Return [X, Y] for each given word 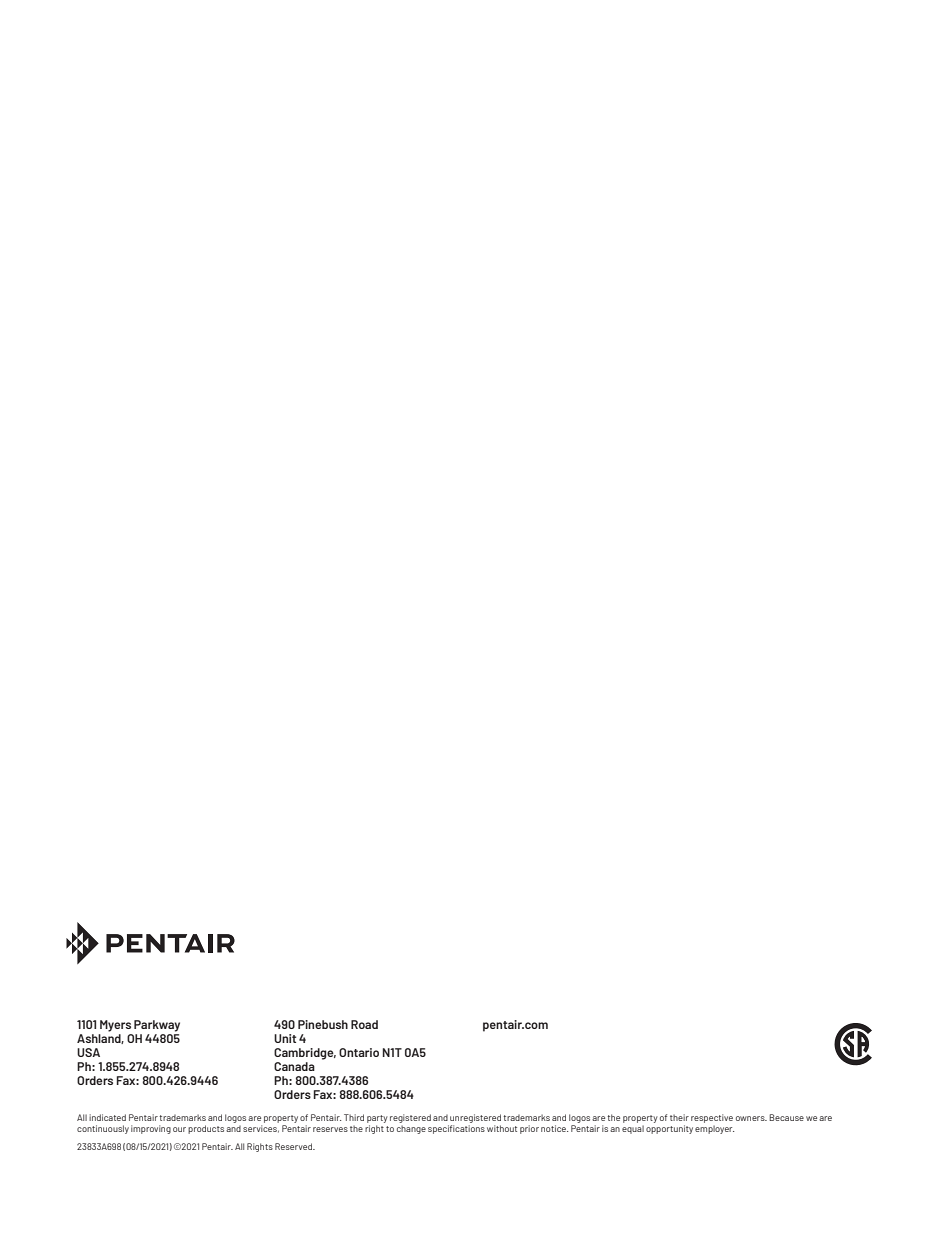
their [679, 1117]
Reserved [295, 1146]
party [377, 1119]
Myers [115, 1026]
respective [712, 1118]
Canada [294, 1066]
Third [354, 1117]
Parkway [157, 1026]
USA [88, 1052]
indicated [107, 1117]
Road [364, 1024]
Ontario [359, 1052]
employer [714, 1129]
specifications [456, 1129]
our [179, 1129]
